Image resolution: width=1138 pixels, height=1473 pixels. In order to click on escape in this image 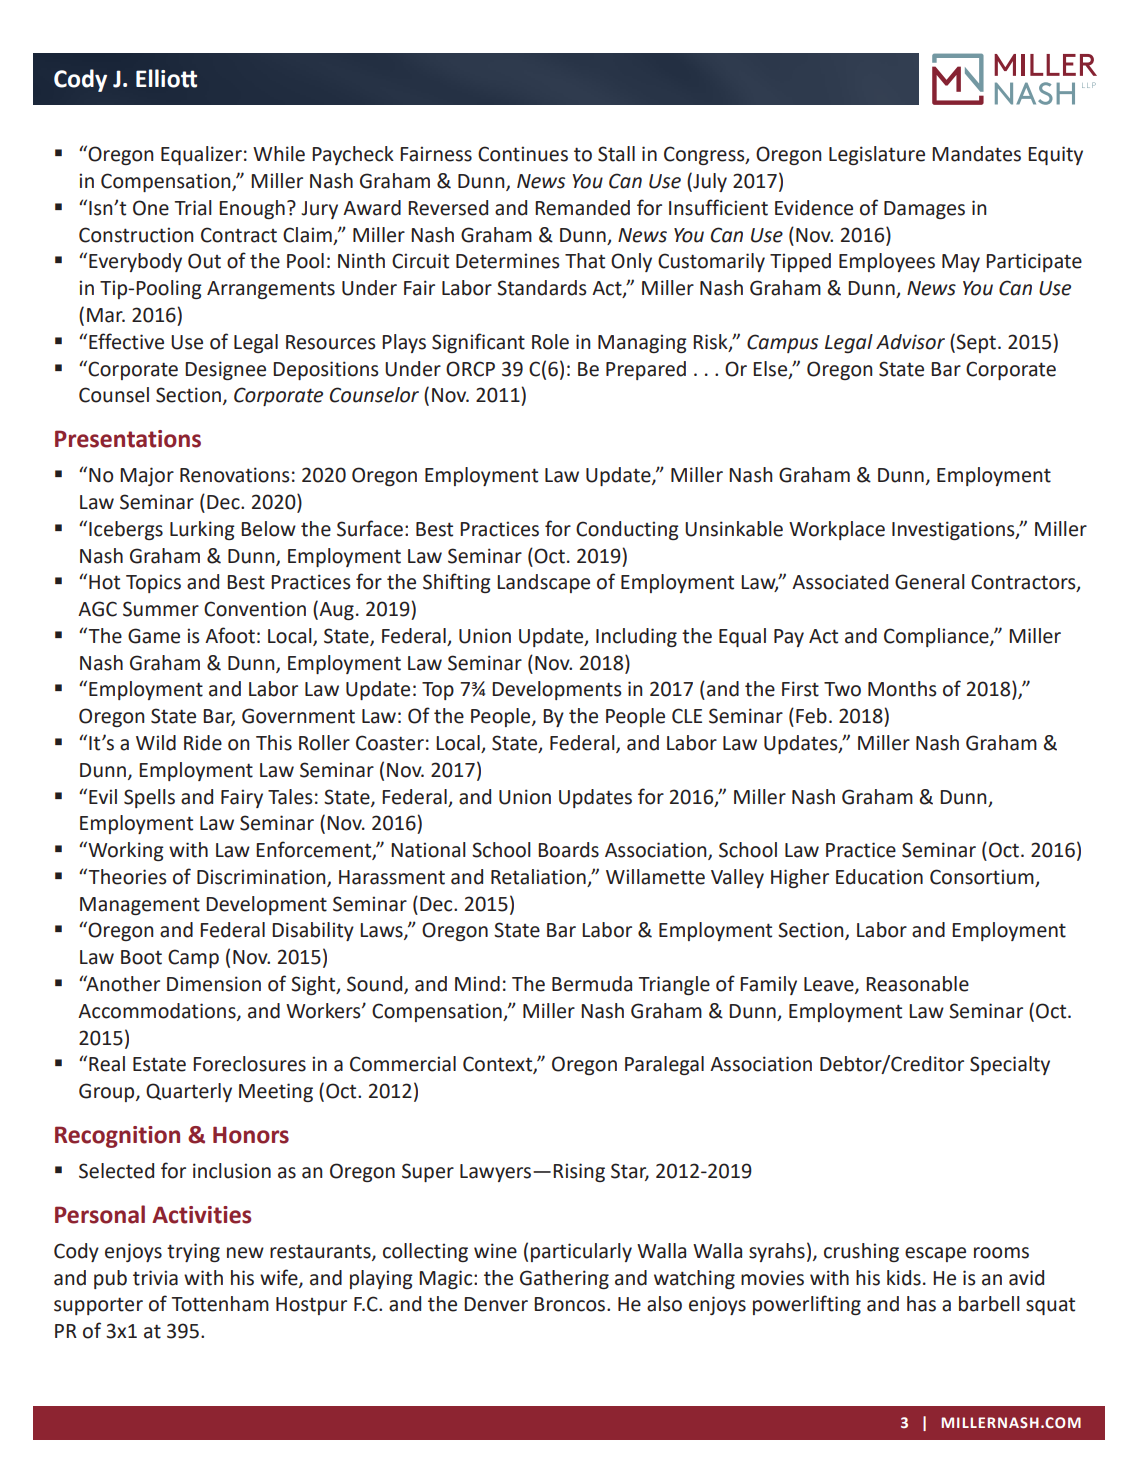, I will do `click(935, 1254)`.
